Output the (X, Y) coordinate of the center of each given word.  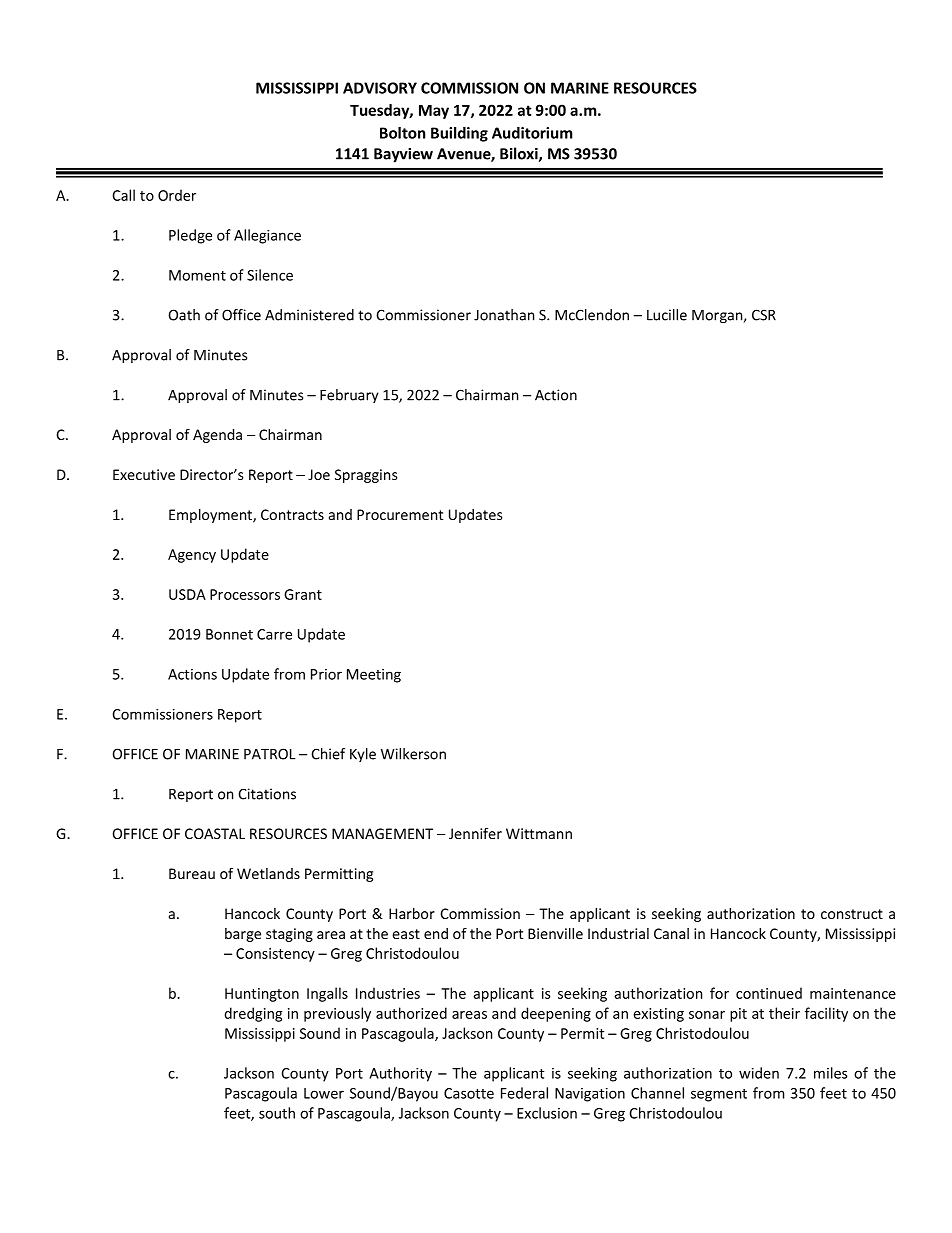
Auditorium (532, 133)
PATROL (270, 754)
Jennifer (475, 833)
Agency (192, 556)
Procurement (400, 514)
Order (177, 195)
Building (459, 134)
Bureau (192, 873)
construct (852, 914)
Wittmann (539, 833)
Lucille (667, 315)
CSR (764, 315)
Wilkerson (413, 754)
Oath (184, 315)
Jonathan (504, 315)
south (277, 1113)
